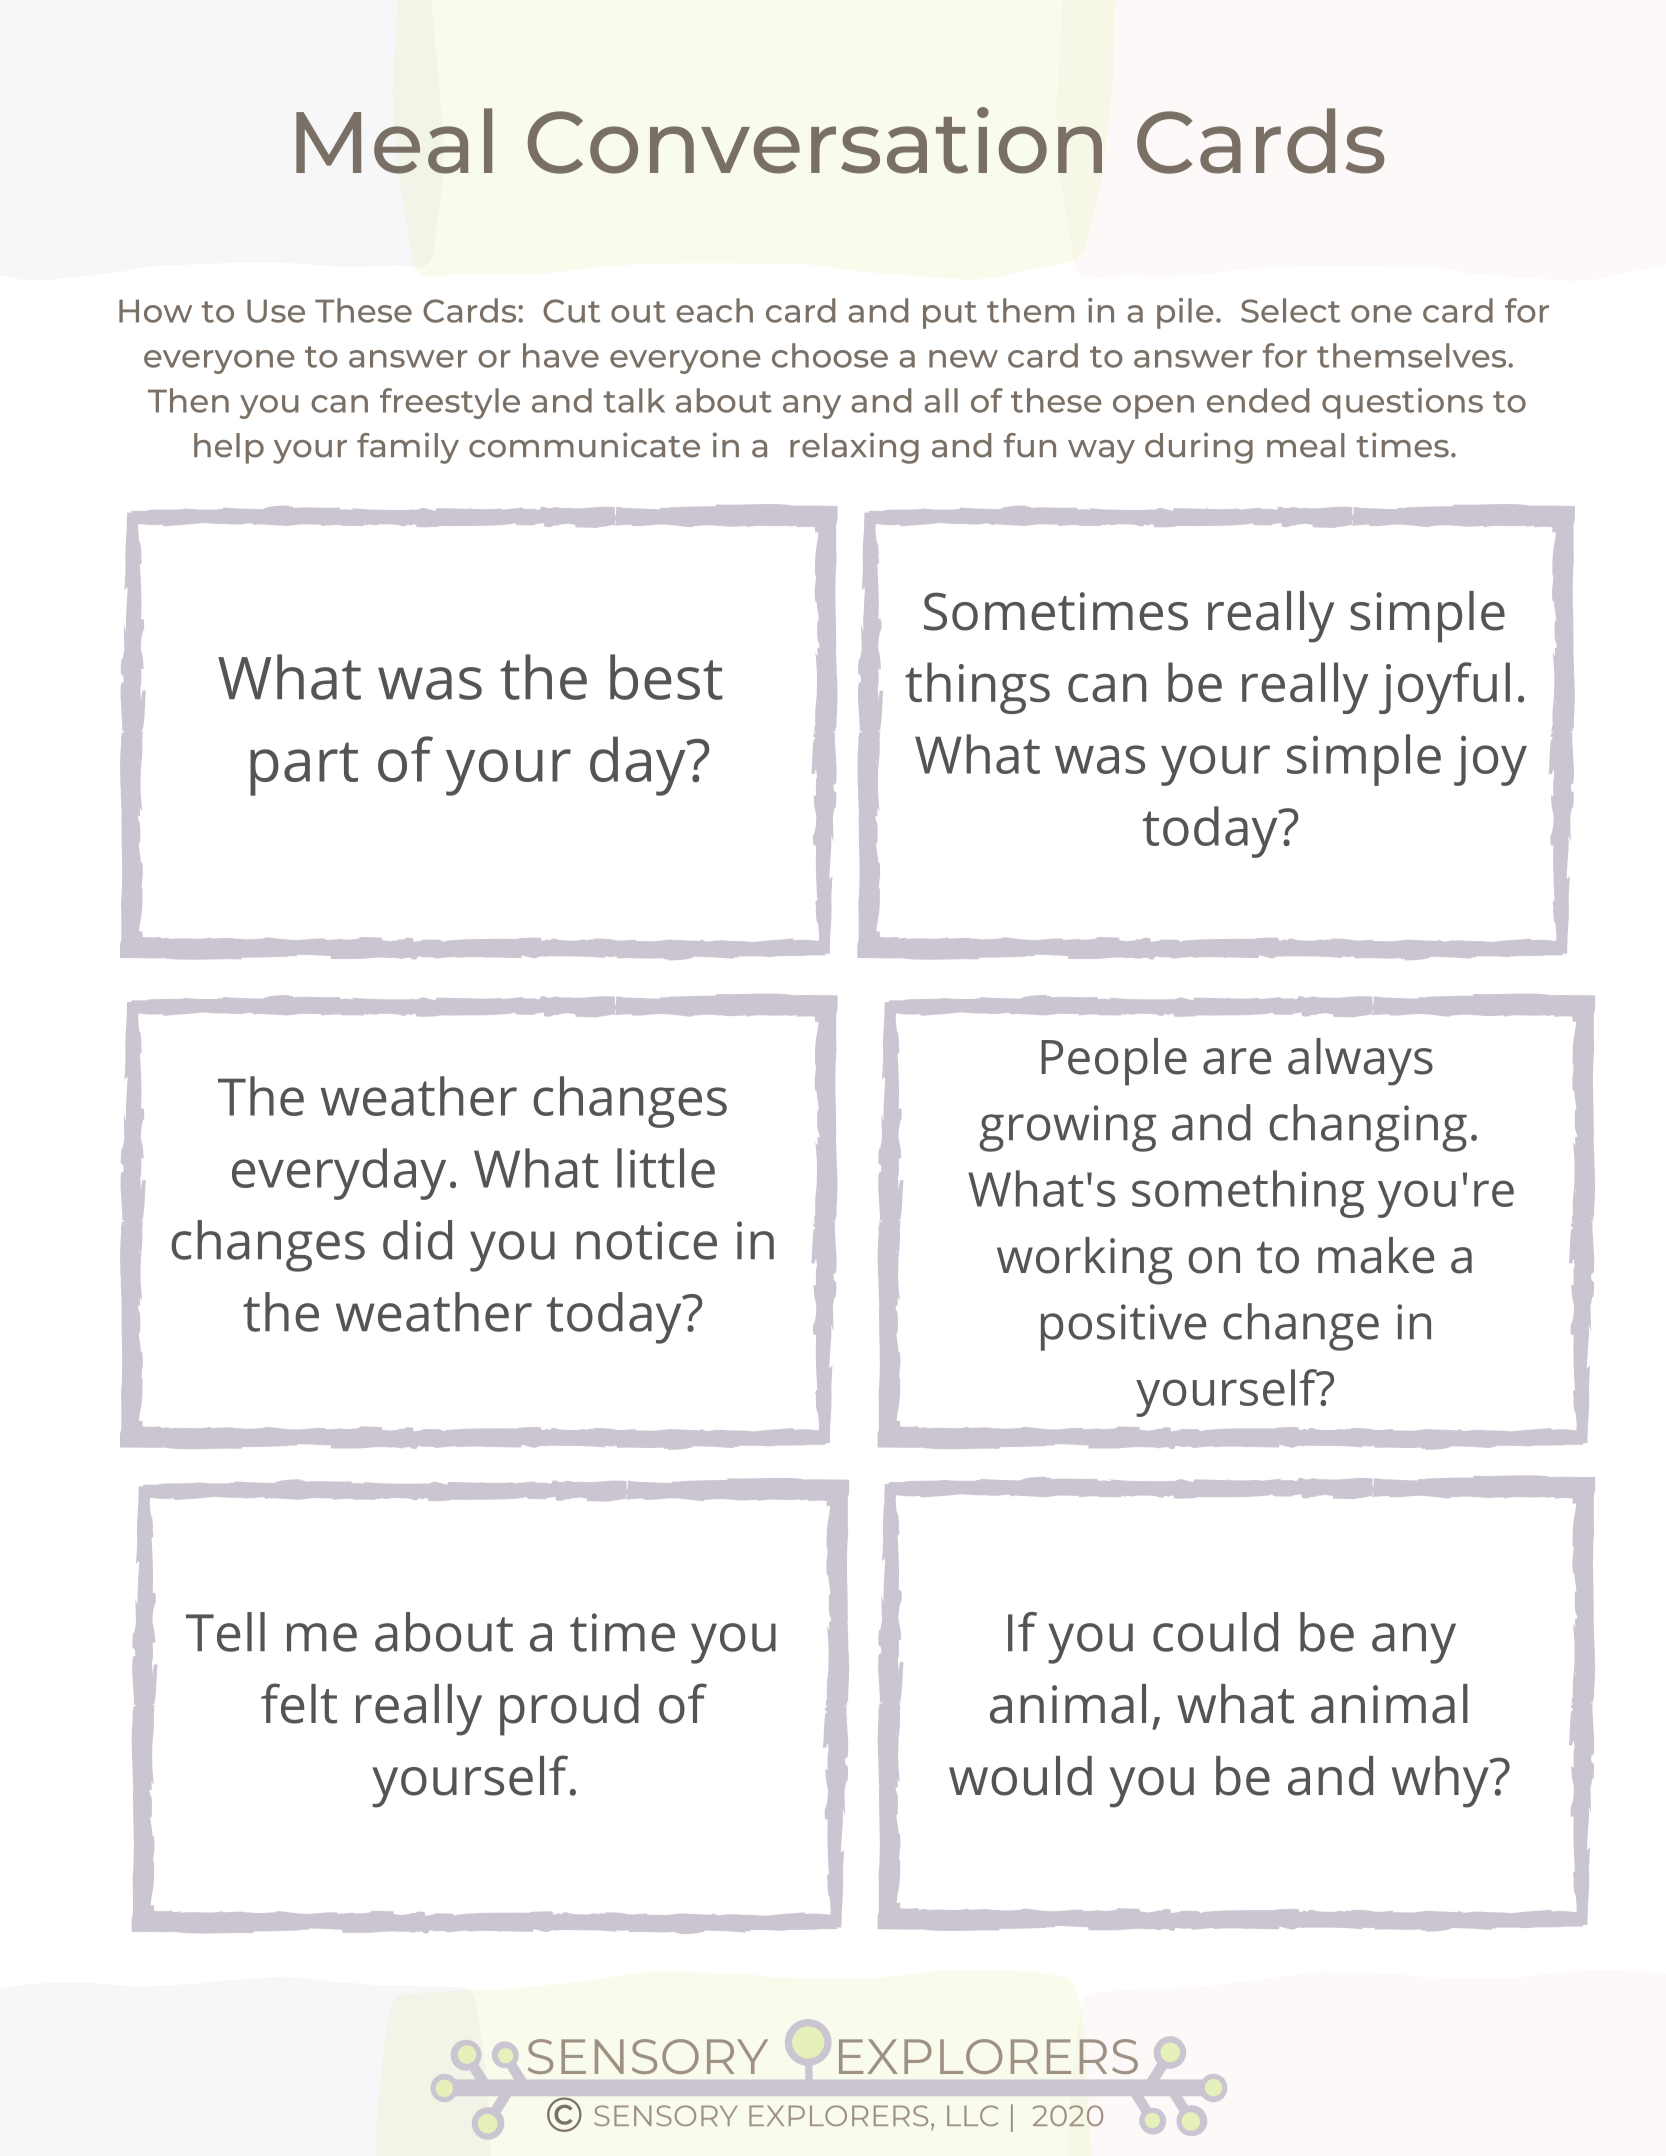 Image resolution: width=1666 pixels, height=2156 pixels. Describe the element at coordinates (666, 1168) in the screenshot. I see `little` at that location.
